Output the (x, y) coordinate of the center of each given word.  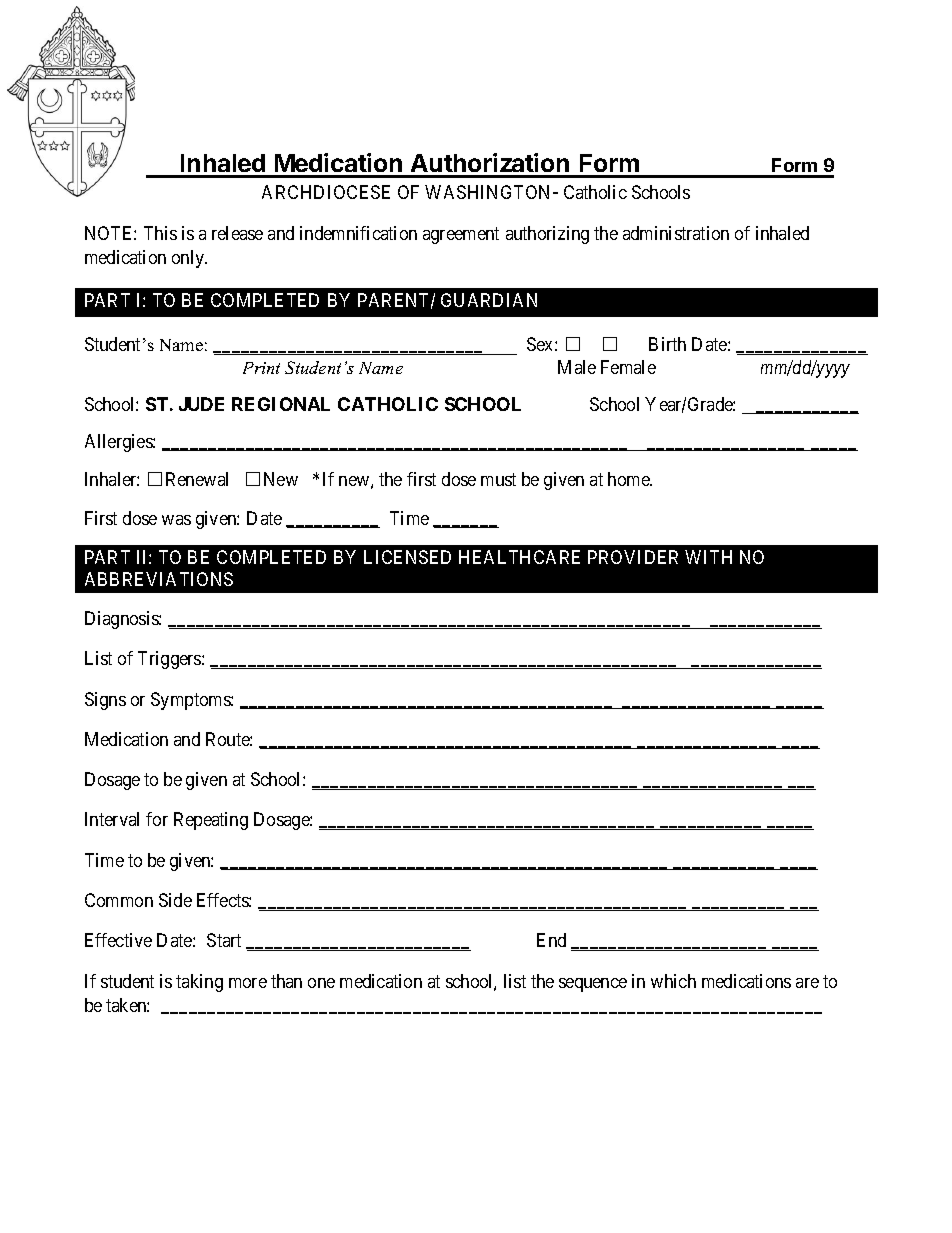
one (321, 983)
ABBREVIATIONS (159, 579)
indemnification (358, 233)
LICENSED (407, 557)
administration (676, 233)
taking (199, 983)
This (160, 233)
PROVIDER (633, 557)
